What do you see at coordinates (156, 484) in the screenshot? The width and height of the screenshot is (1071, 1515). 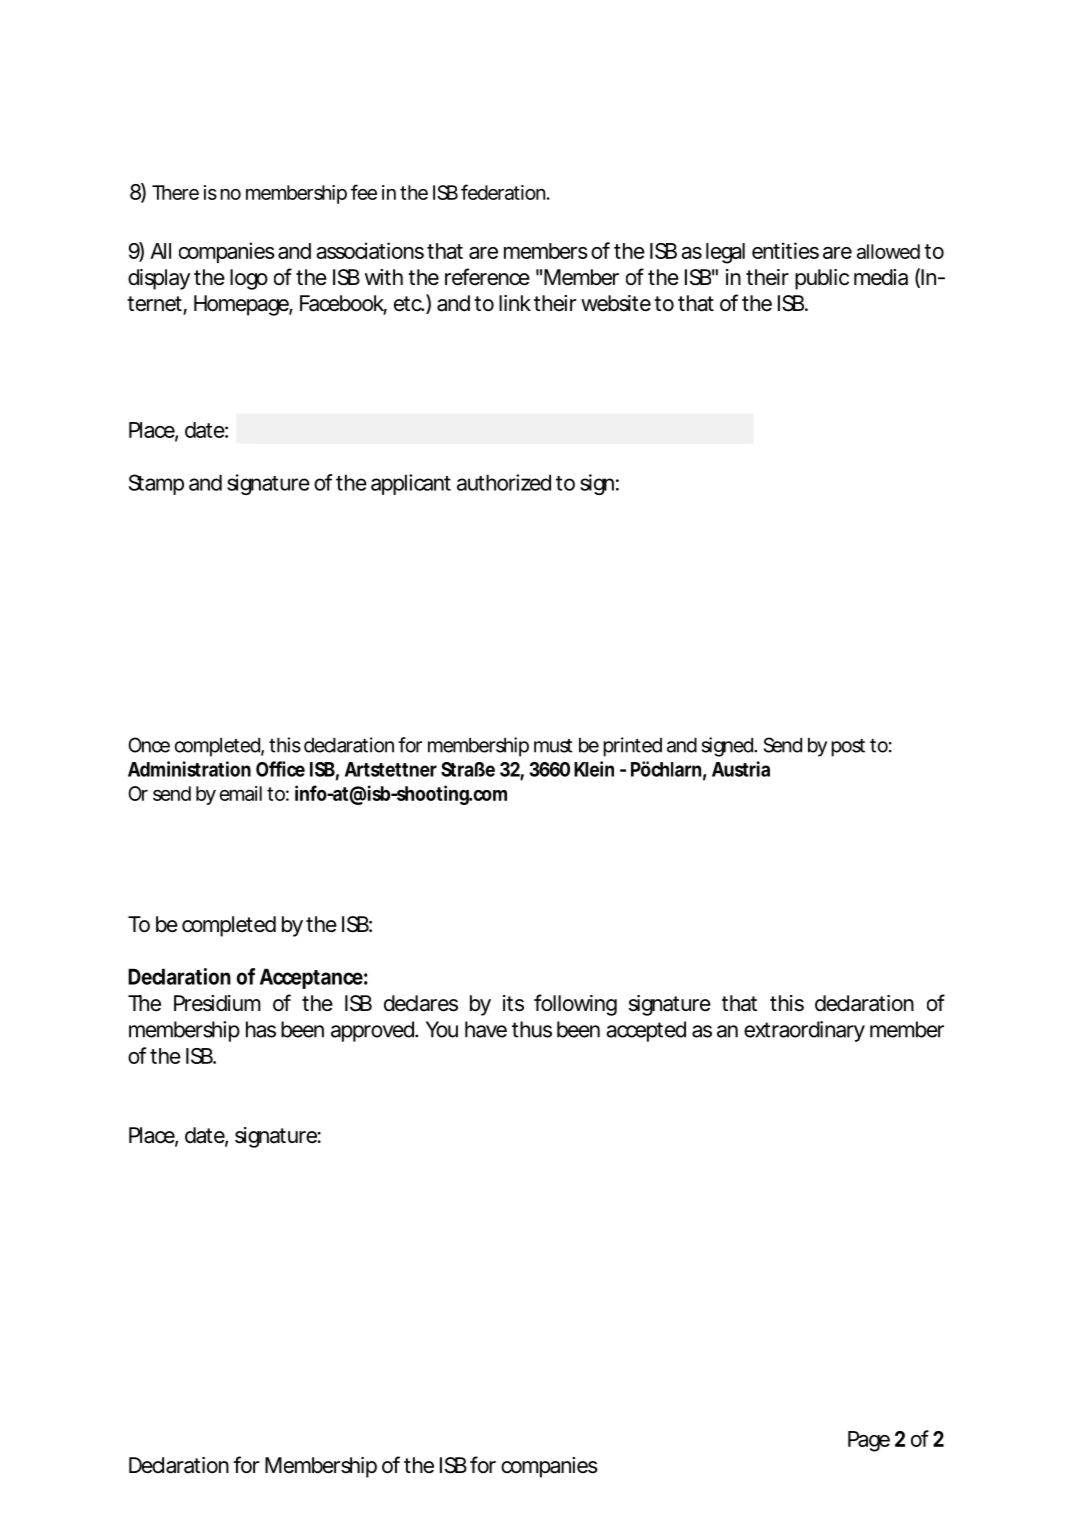 I see `Stamp` at bounding box center [156, 484].
